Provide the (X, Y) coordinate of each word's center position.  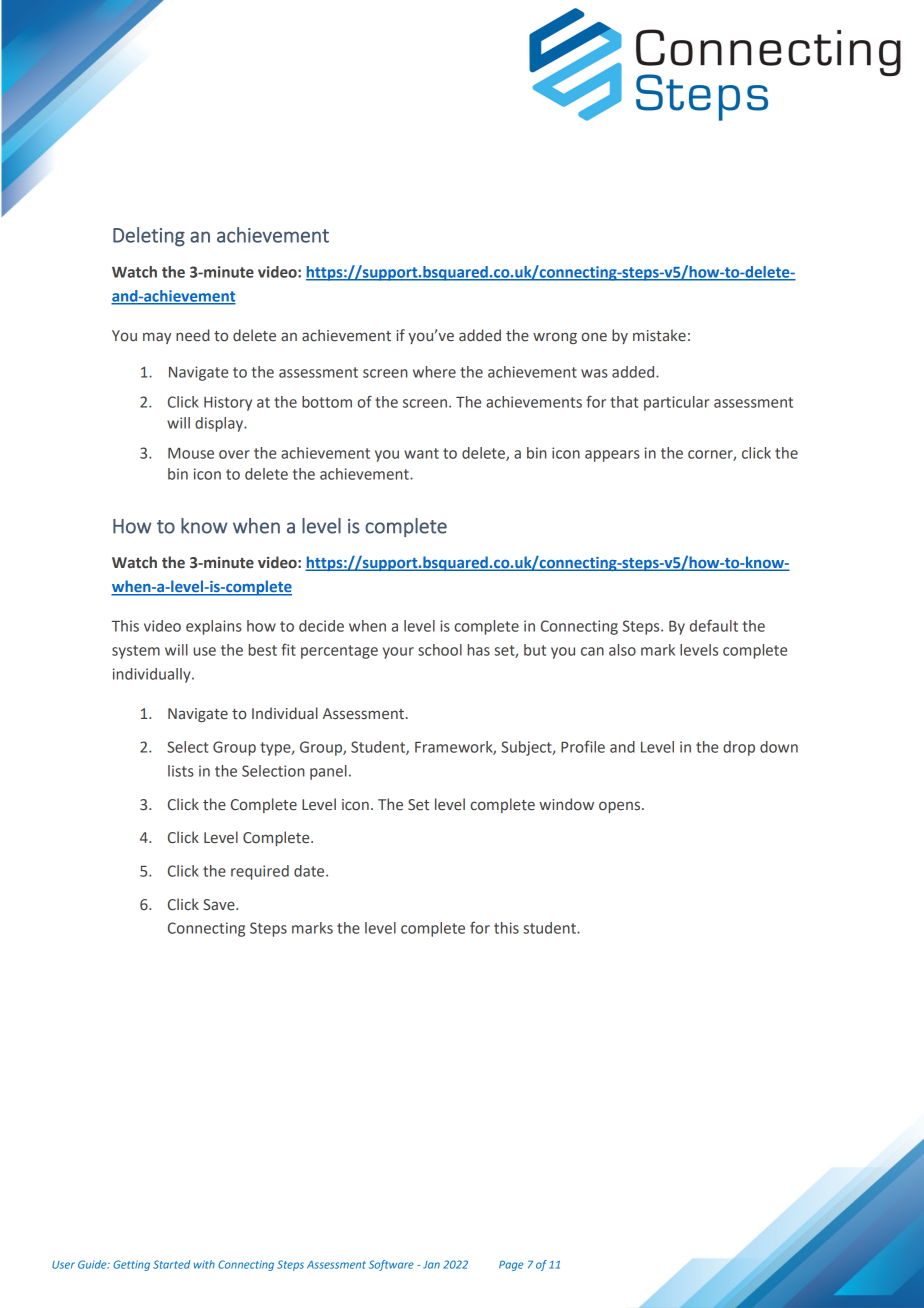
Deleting (149, 237)
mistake (659, 335)
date (310, 871)
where (434, 372)
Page (511, 1265)
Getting (131, 1265)
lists (181, 771)
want (421, 453)
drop (739, 748)
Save (220, 905)
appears (612, 456)
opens (619, 807)
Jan (431, 1265)
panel (328, 772)
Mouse (191, 453)
